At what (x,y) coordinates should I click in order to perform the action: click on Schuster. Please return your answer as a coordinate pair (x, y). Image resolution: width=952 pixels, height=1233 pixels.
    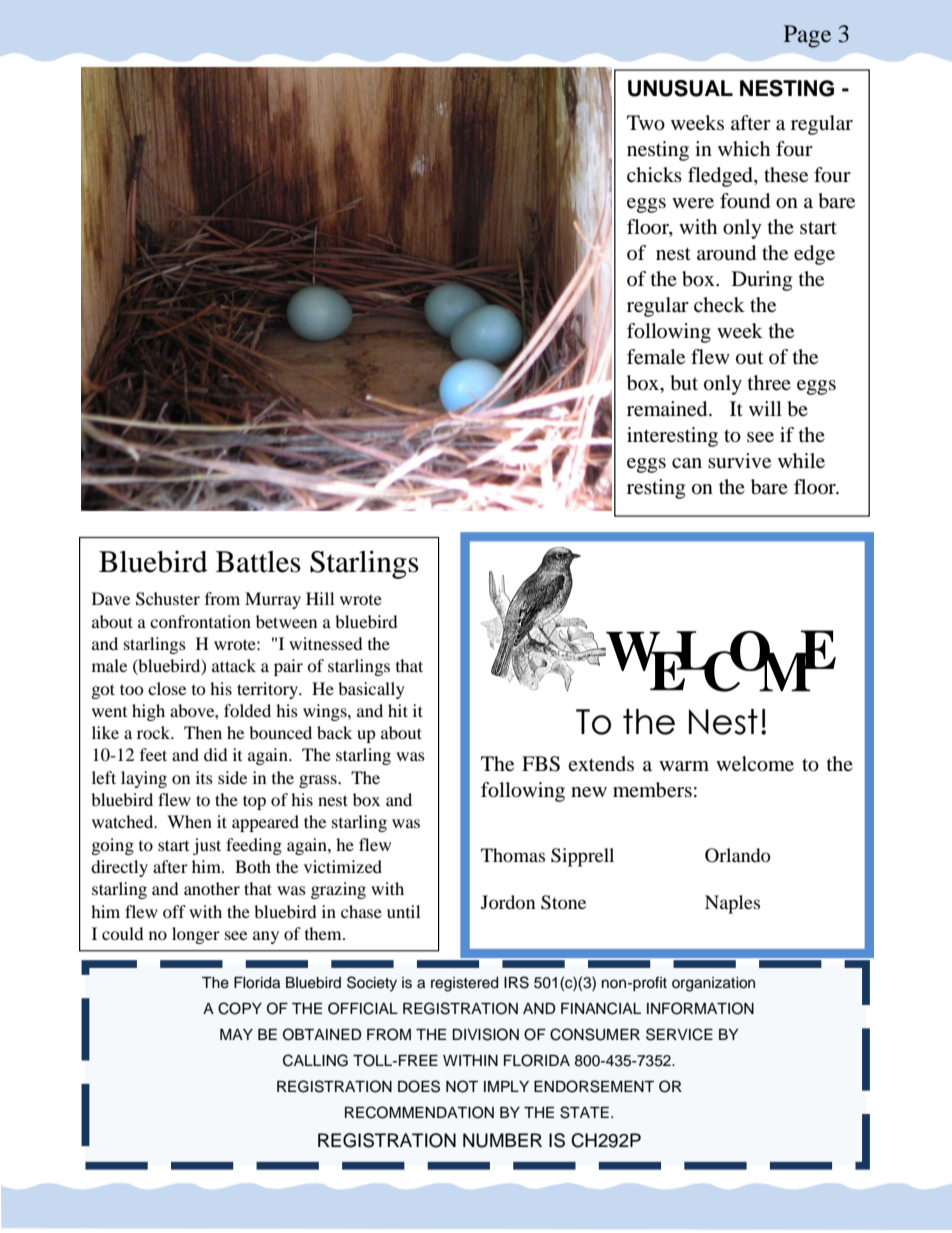
    Looking at the image, I should click on (168, 599).
